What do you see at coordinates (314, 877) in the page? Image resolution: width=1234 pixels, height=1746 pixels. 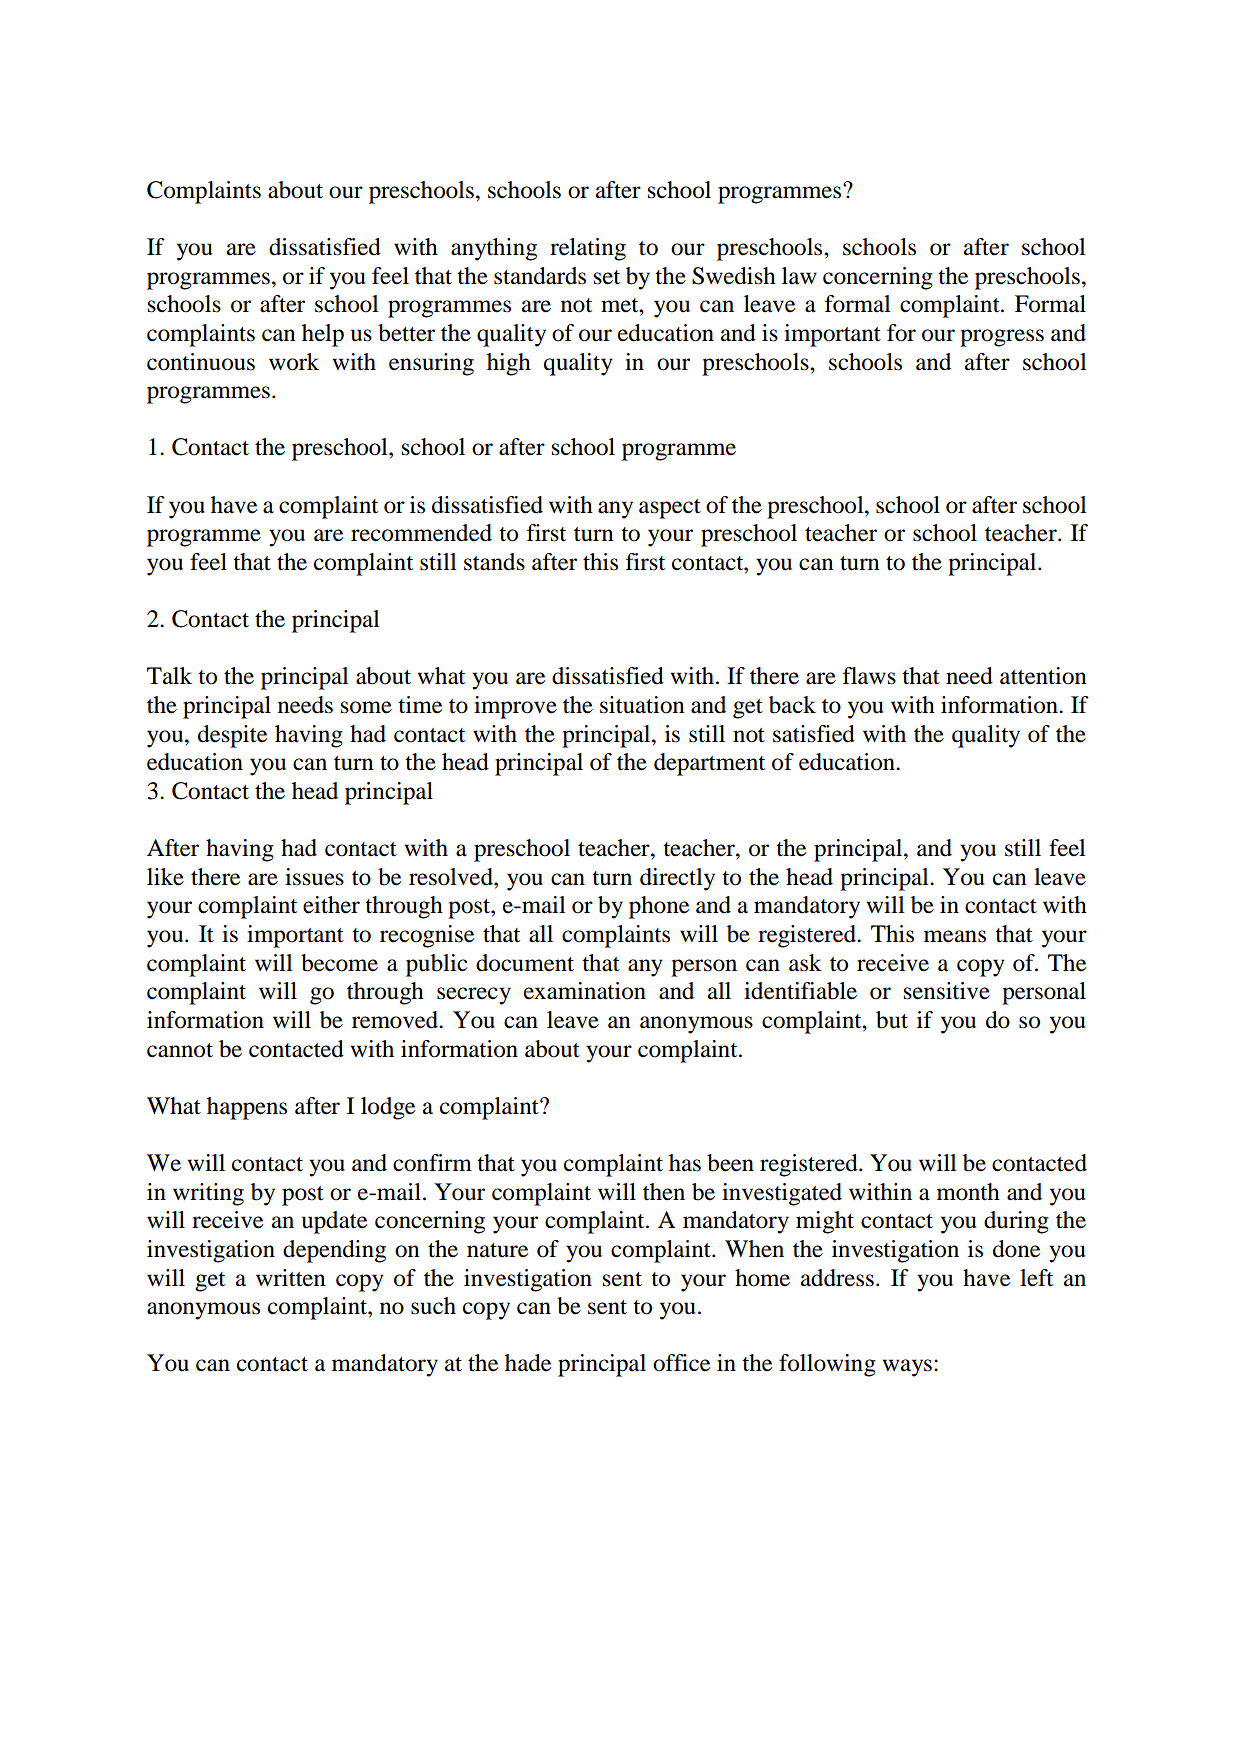 I see `issues` at bounding box center [314, 877].
